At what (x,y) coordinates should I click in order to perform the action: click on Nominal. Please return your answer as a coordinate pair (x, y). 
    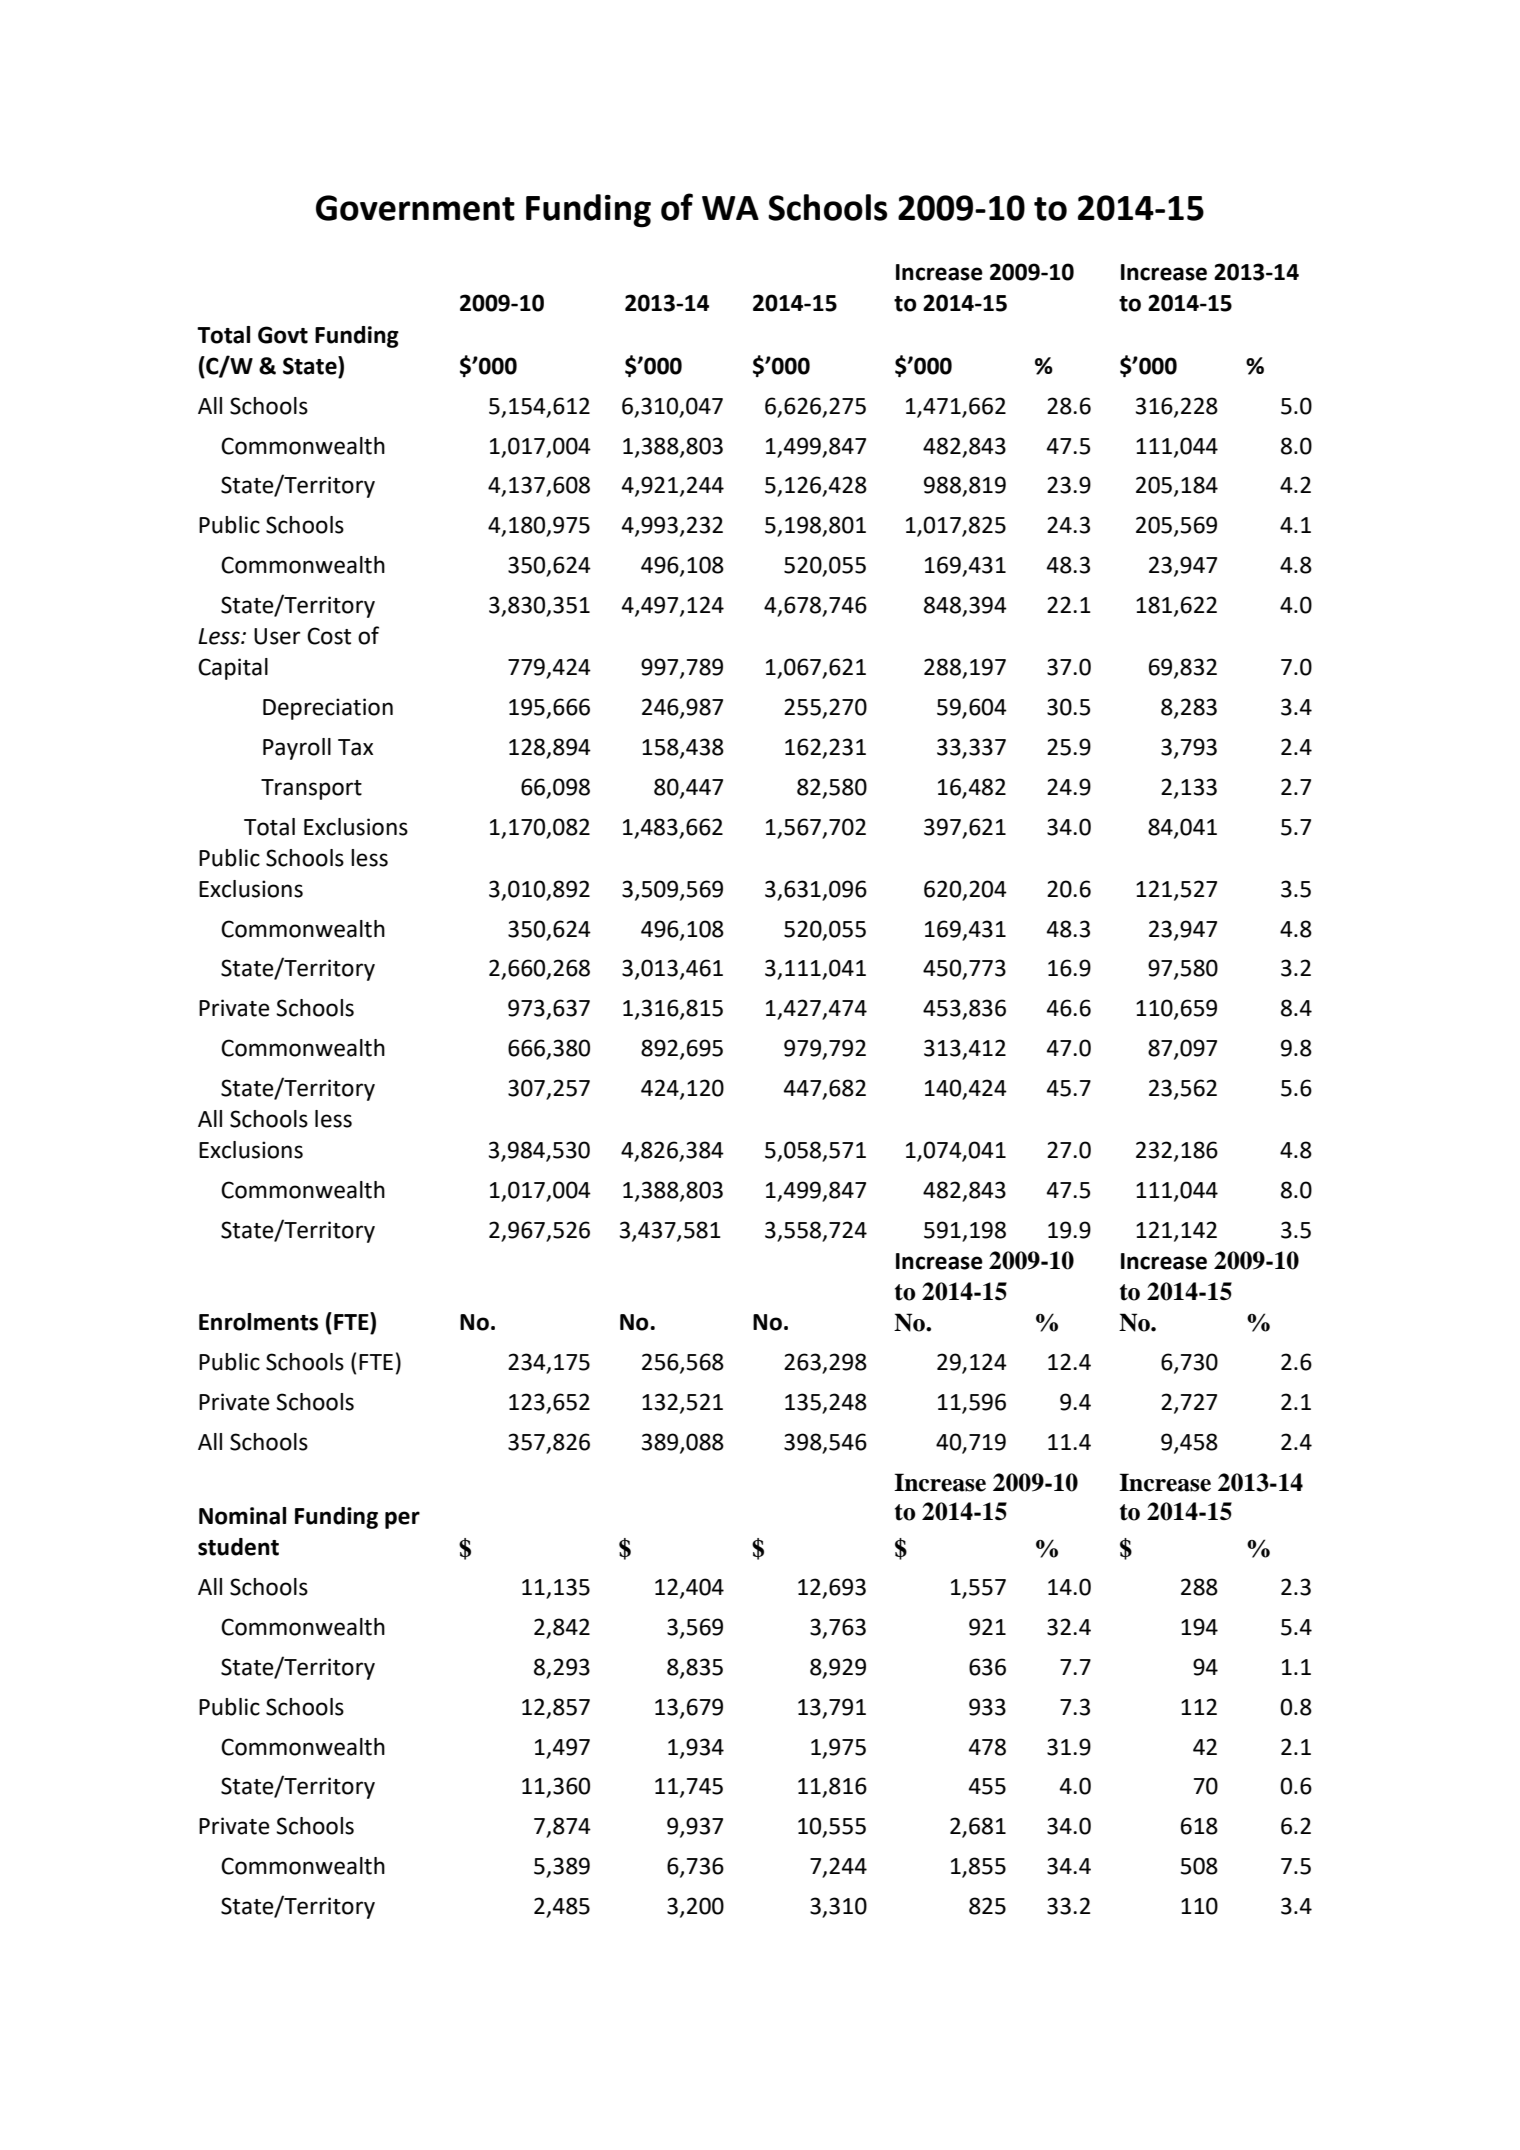
    Looking at the image, I should click on (242, 1516).
